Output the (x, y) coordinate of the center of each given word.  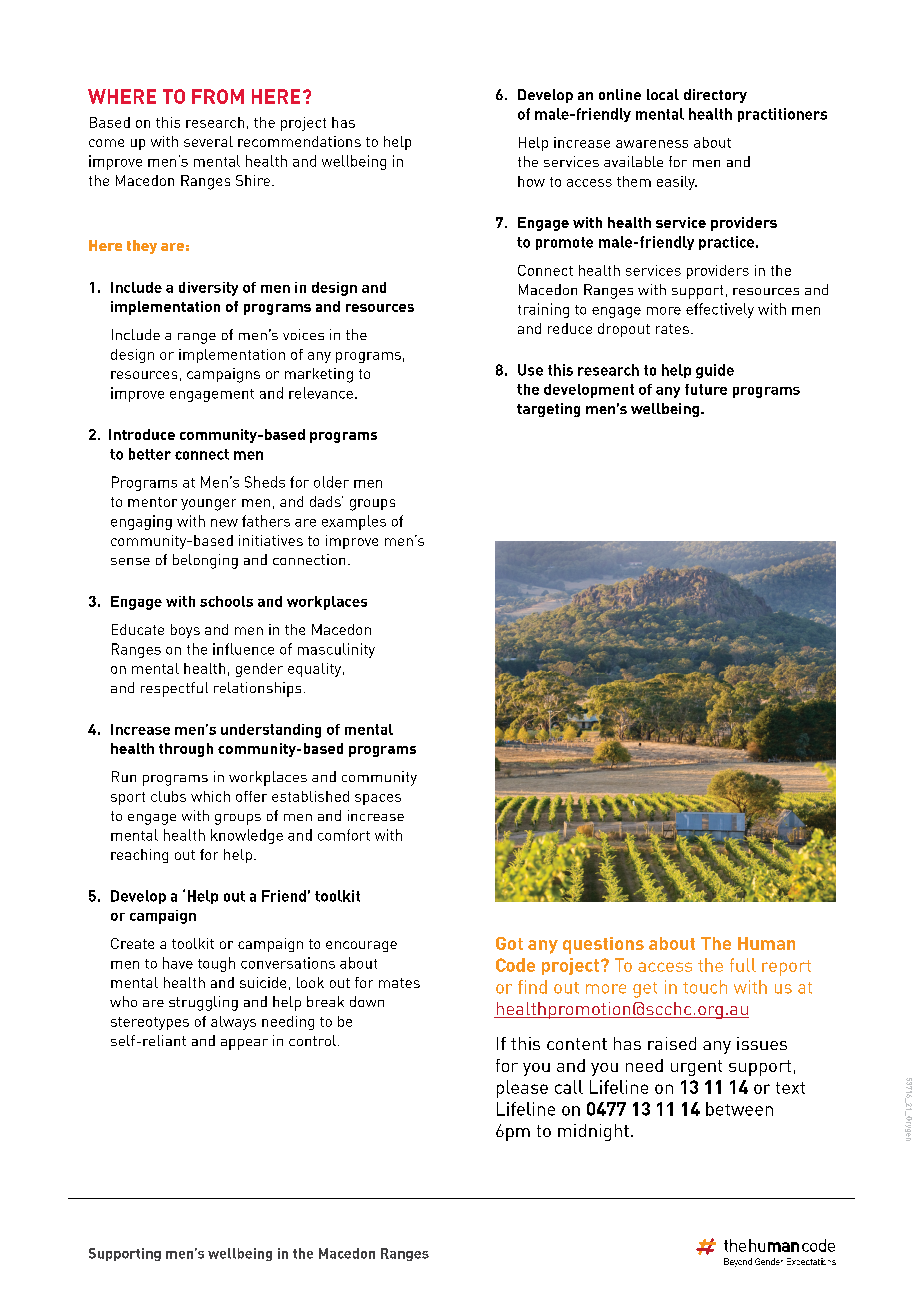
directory (715, 96)
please (522, 1089)
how (531, 181)
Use (530, 370)
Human (766, 943)
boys (185, 631)
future (706, 389)
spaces (378, 799)
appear (244, 1044)
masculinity (336, 650)
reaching (139, 856)
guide (715, 371)
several (208, 141)
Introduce (142, 434)
